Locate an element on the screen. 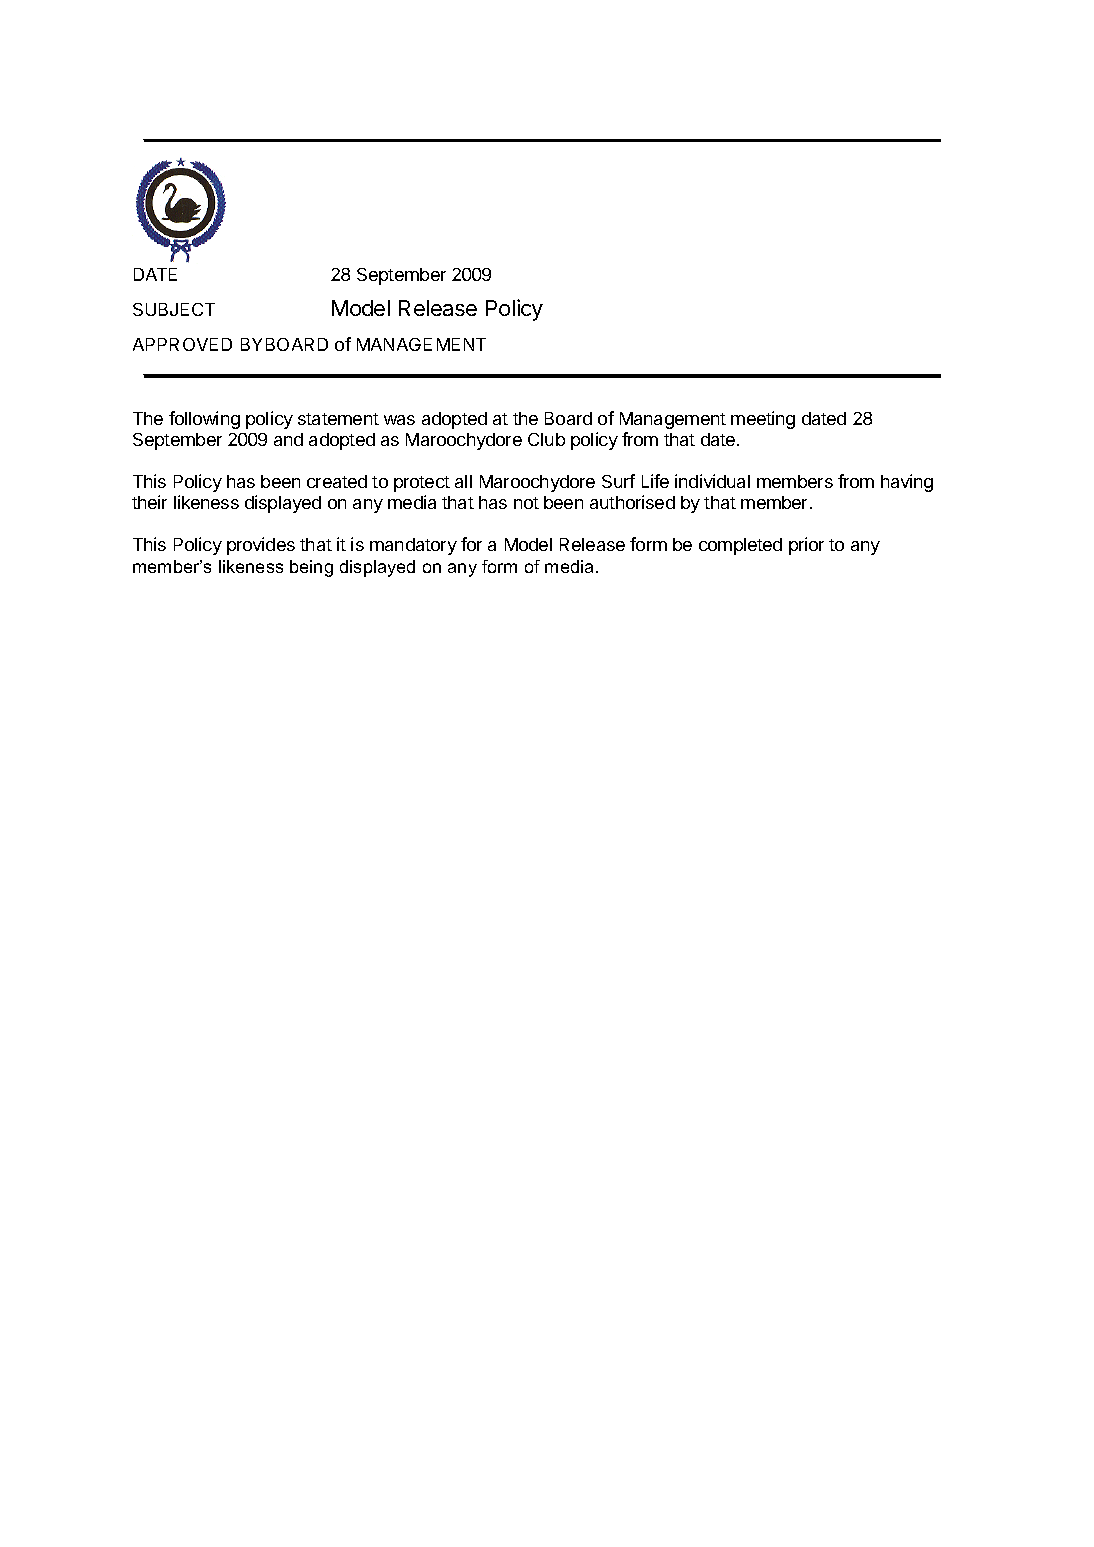  APPROVED is located at coordinates (182, 344).
